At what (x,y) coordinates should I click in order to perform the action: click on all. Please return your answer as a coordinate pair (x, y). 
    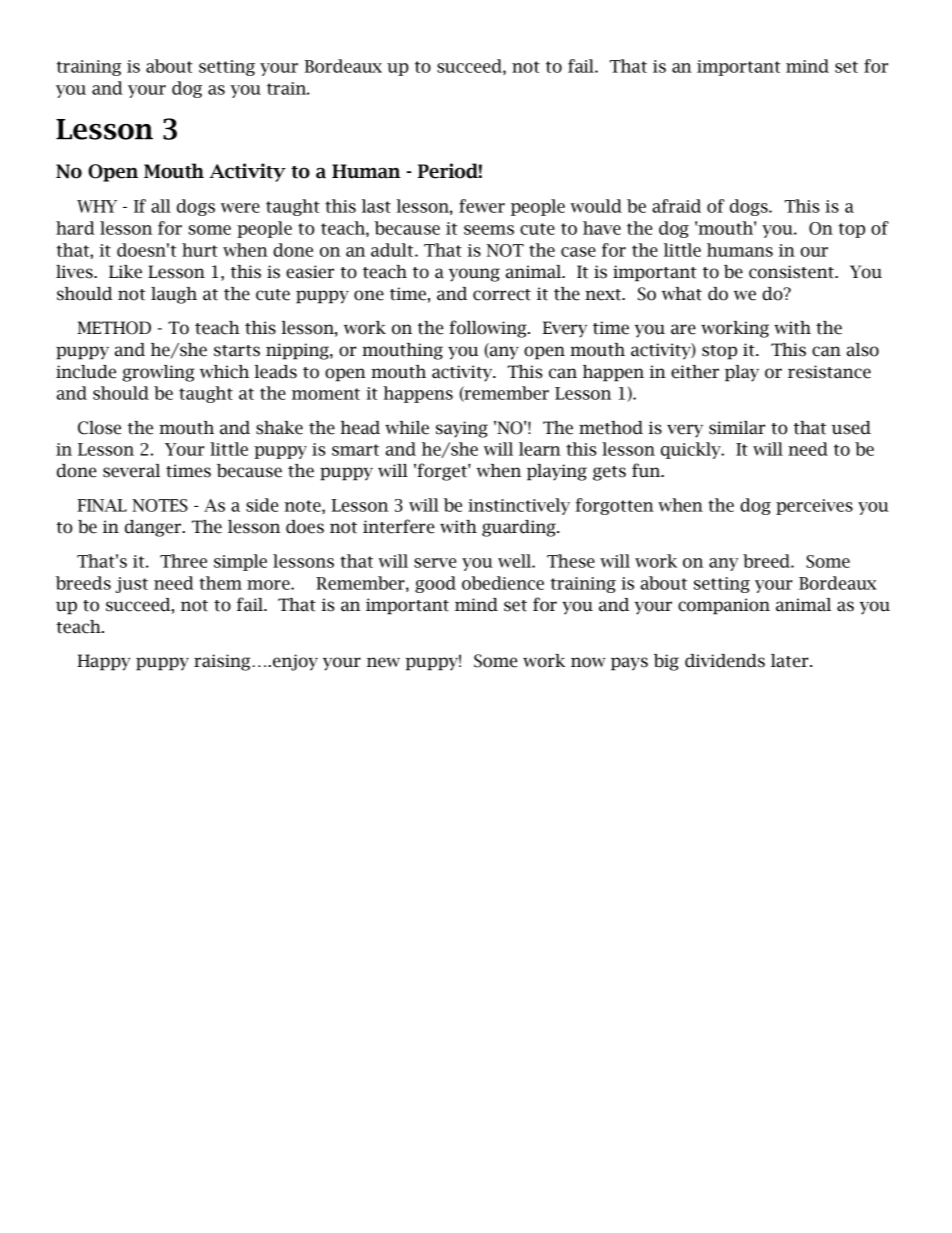
    Looking at the image, I should click on (161, 206).
